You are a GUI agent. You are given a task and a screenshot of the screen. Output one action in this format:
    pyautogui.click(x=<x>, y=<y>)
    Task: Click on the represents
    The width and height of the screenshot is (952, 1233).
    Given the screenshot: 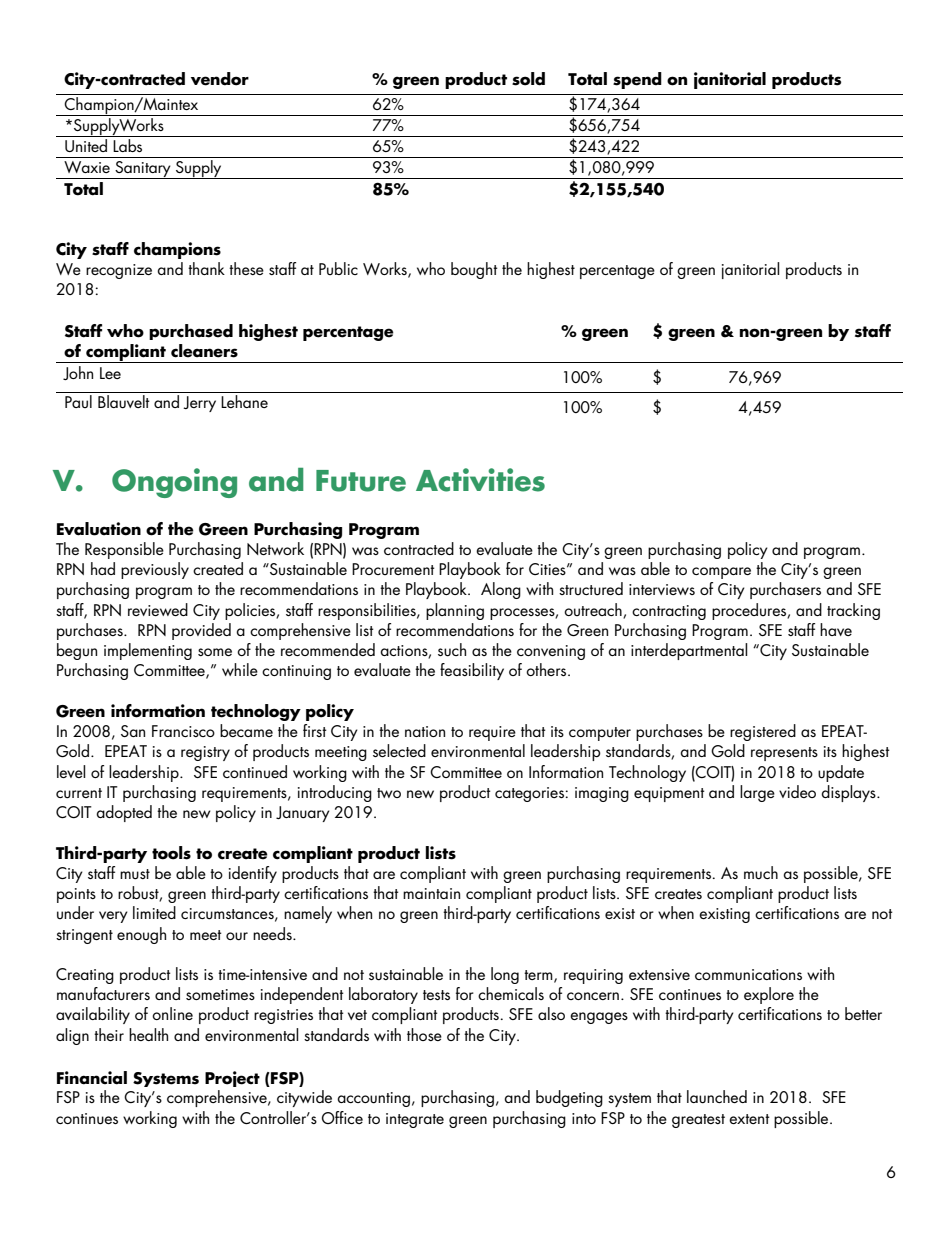 What is the action you would take?
    pyautogui.click(x=784, y=754)
